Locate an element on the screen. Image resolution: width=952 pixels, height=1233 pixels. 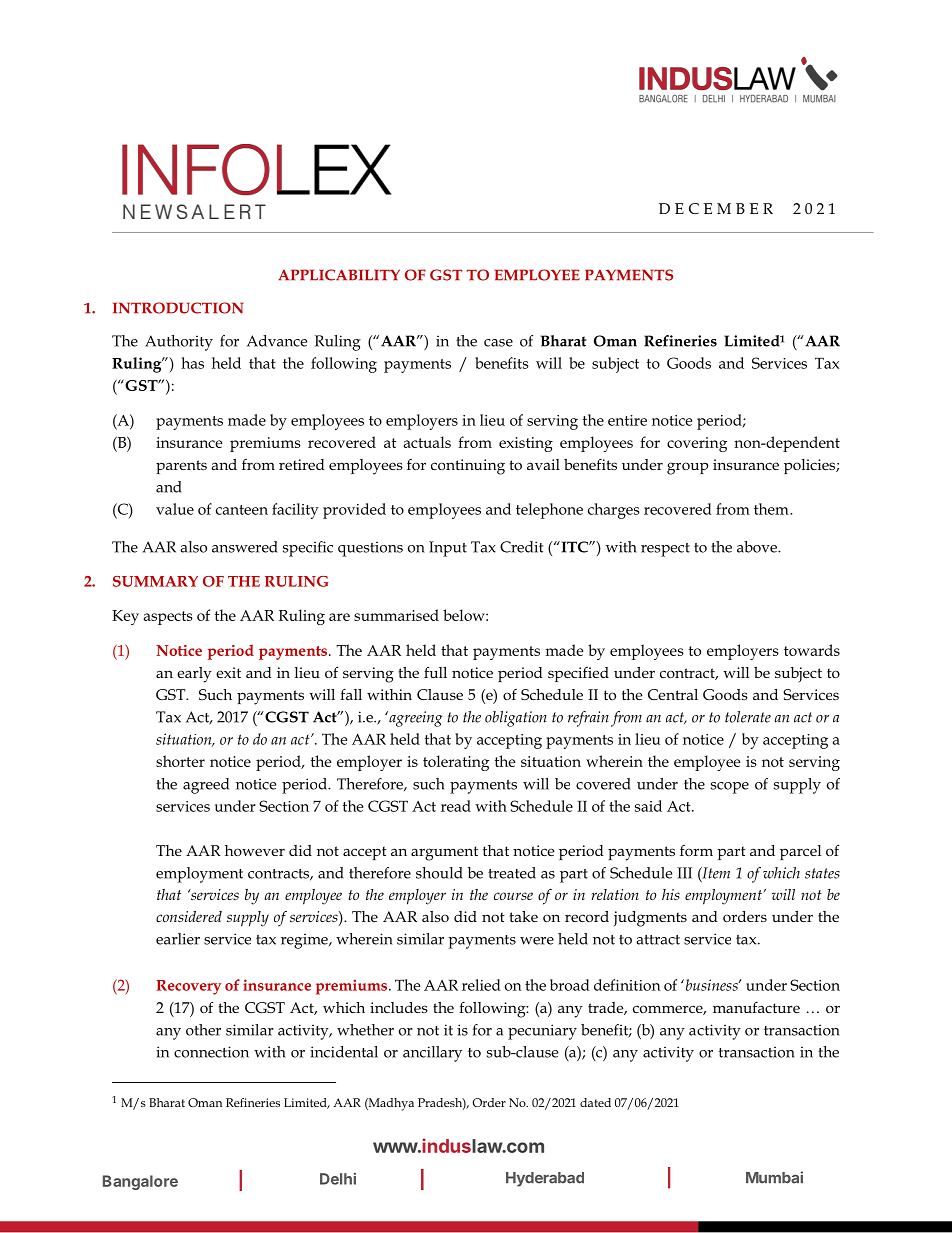
Bangalore is located at coordinates (140, 1182).
